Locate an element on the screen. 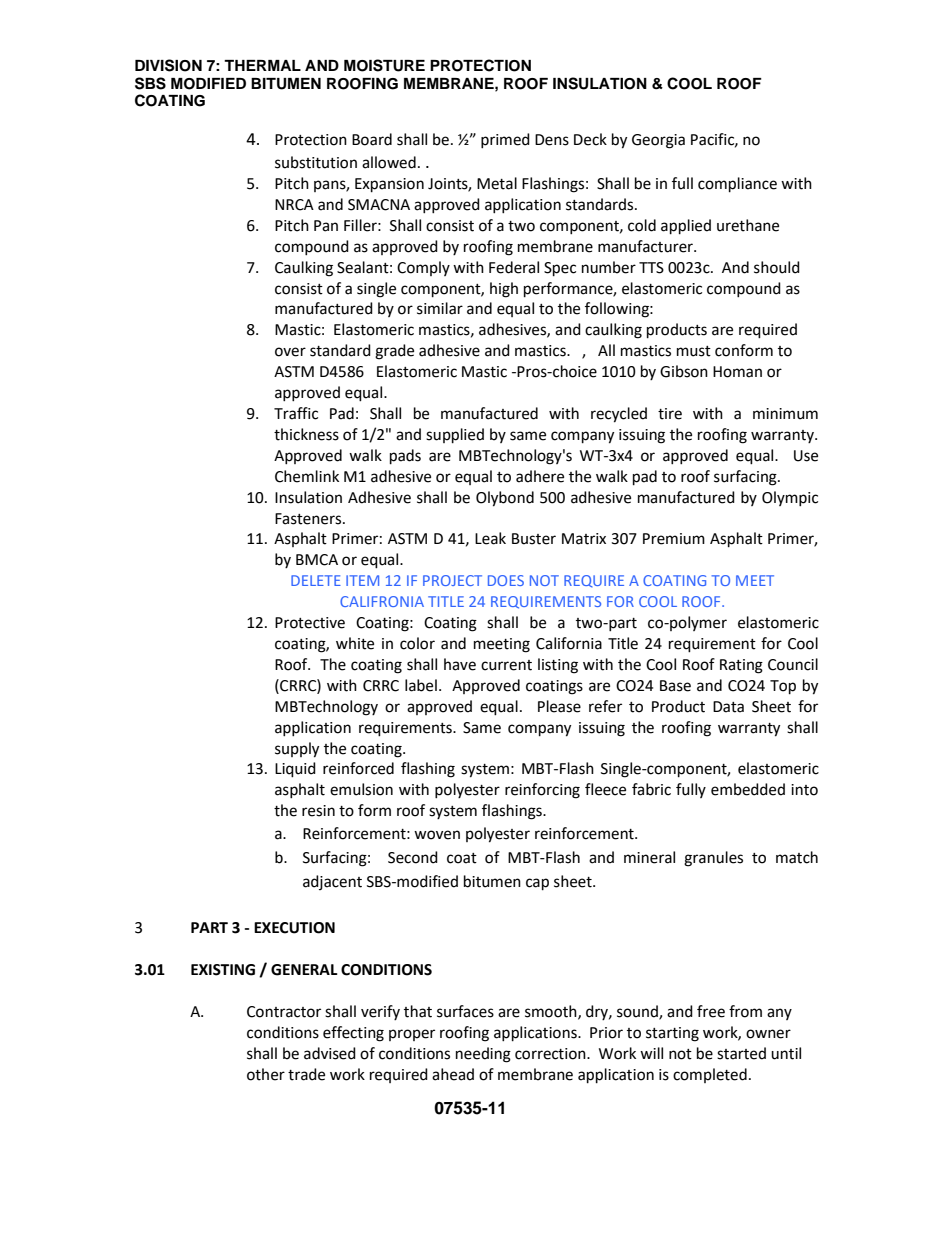 This screenshot has width=952, height=1233. Traffic is located at coordinates (296, 413).
